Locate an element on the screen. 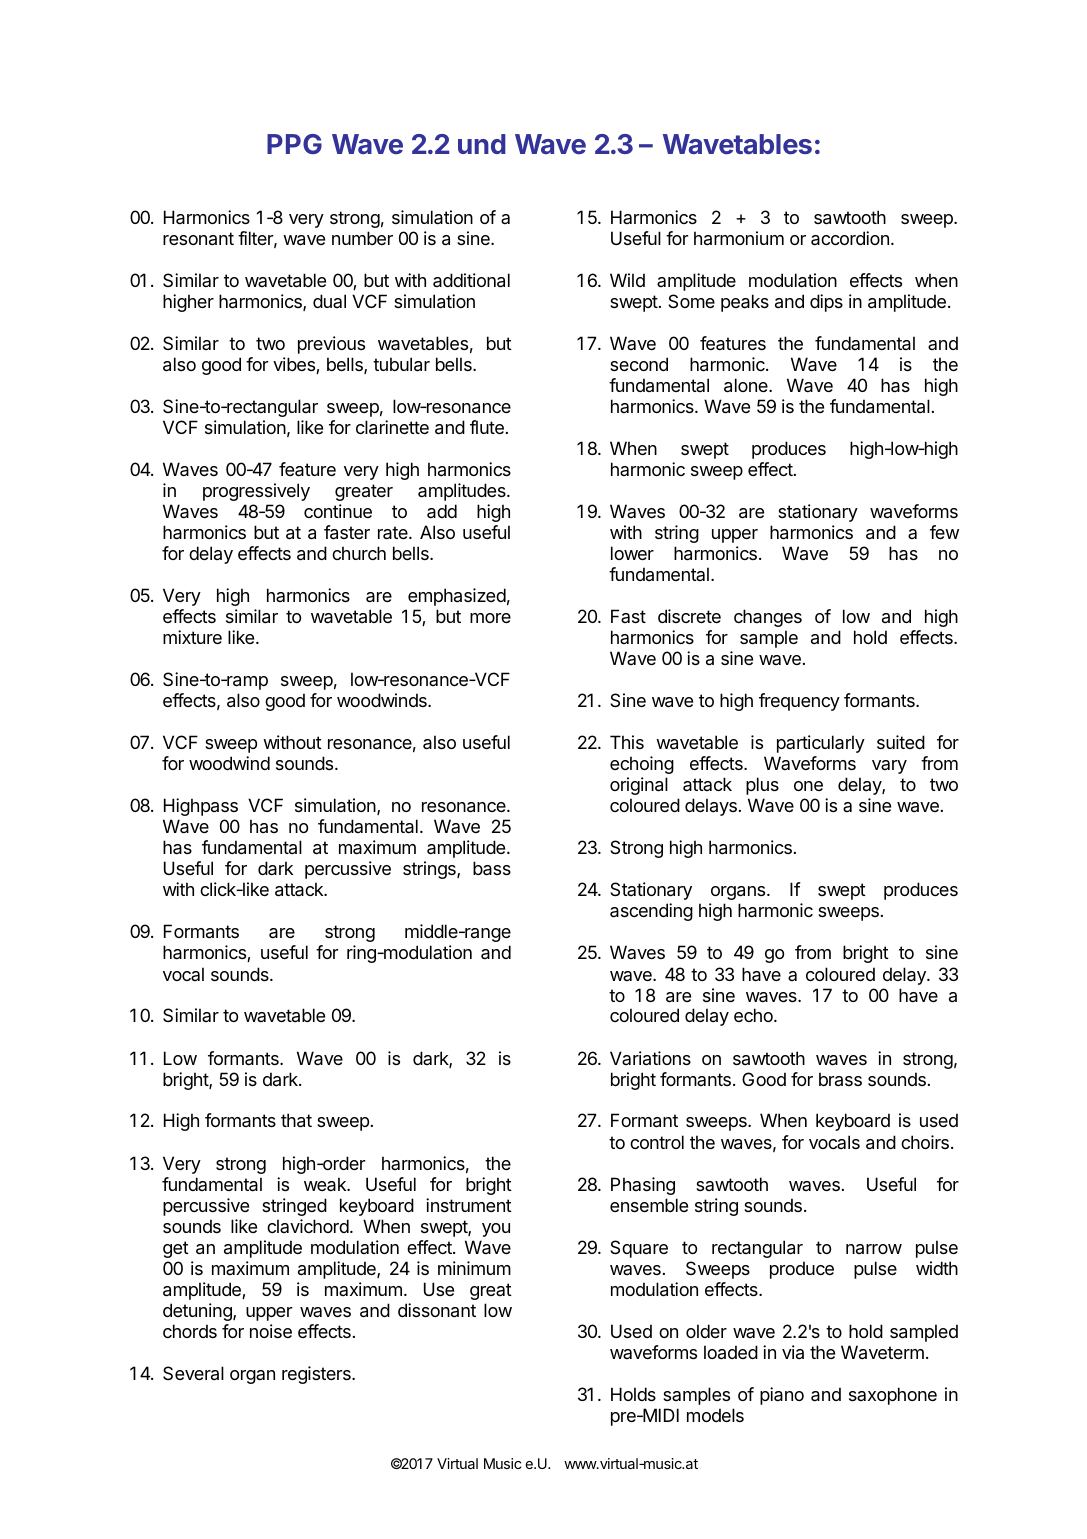 Image resolution: width=1087 pixels, height=1539 pixels. vary is located at coordinates (889, 767).
